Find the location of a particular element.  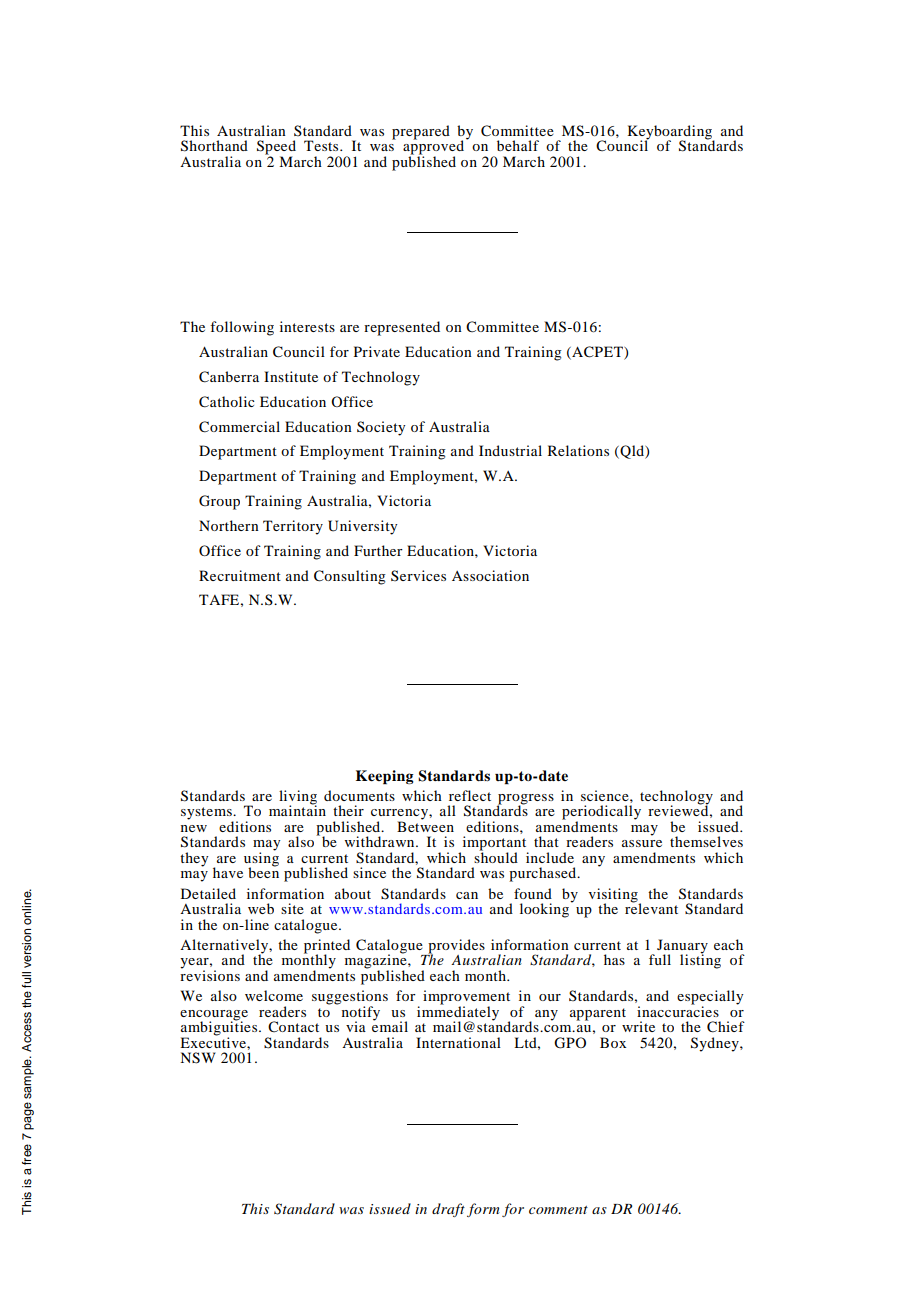

draft is located at coordinates (448, 1210).
